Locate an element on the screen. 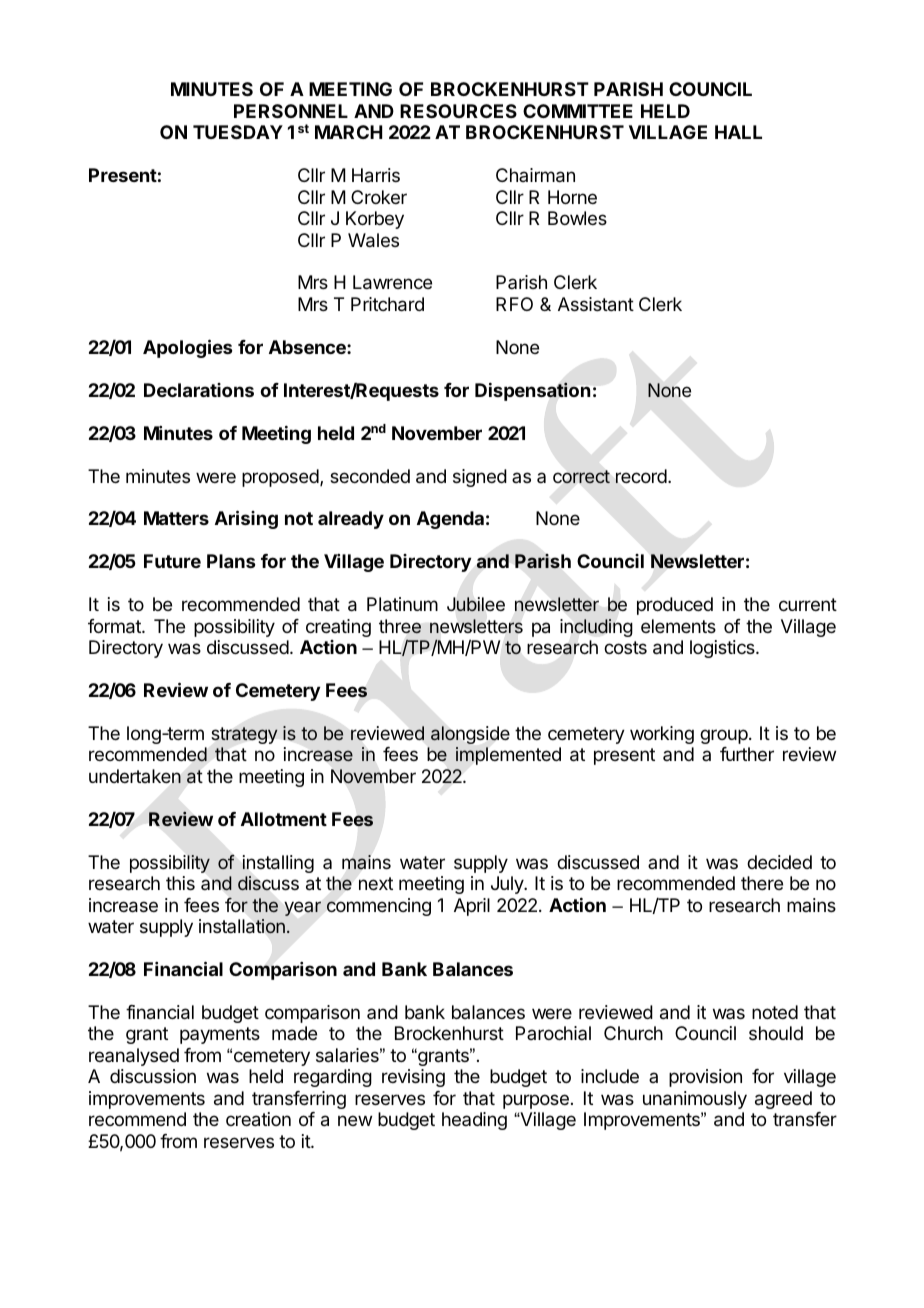  creation is located at coordinates (258, 1119).
